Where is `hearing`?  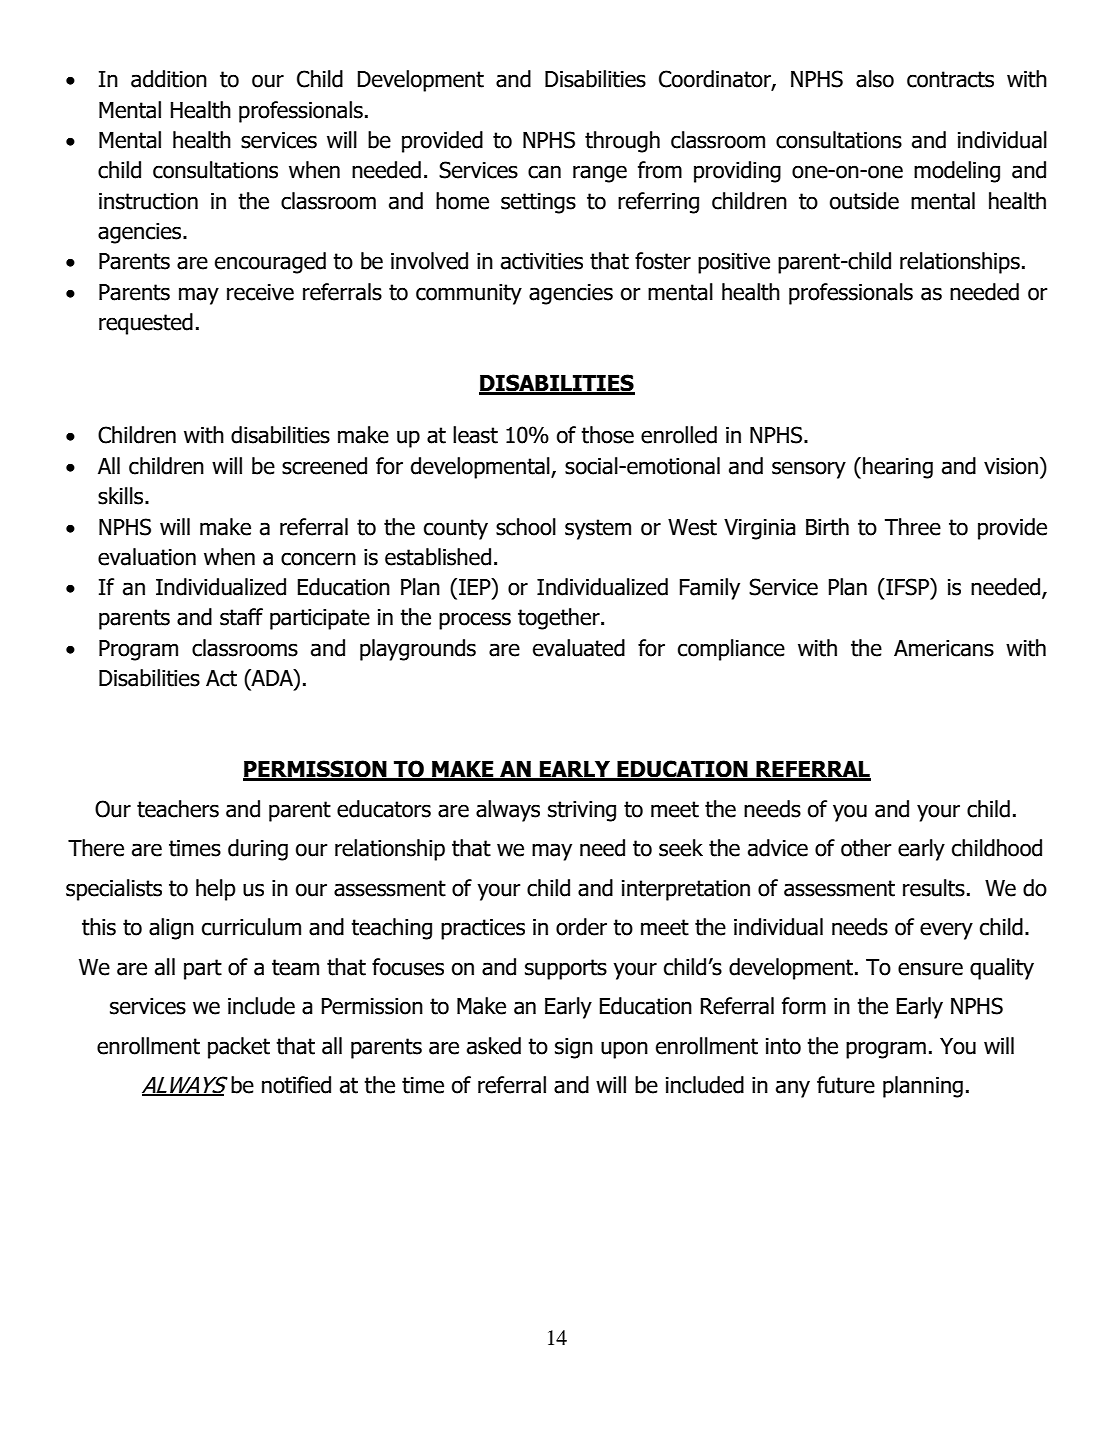
hearing is located at coordinates (898, 468).
